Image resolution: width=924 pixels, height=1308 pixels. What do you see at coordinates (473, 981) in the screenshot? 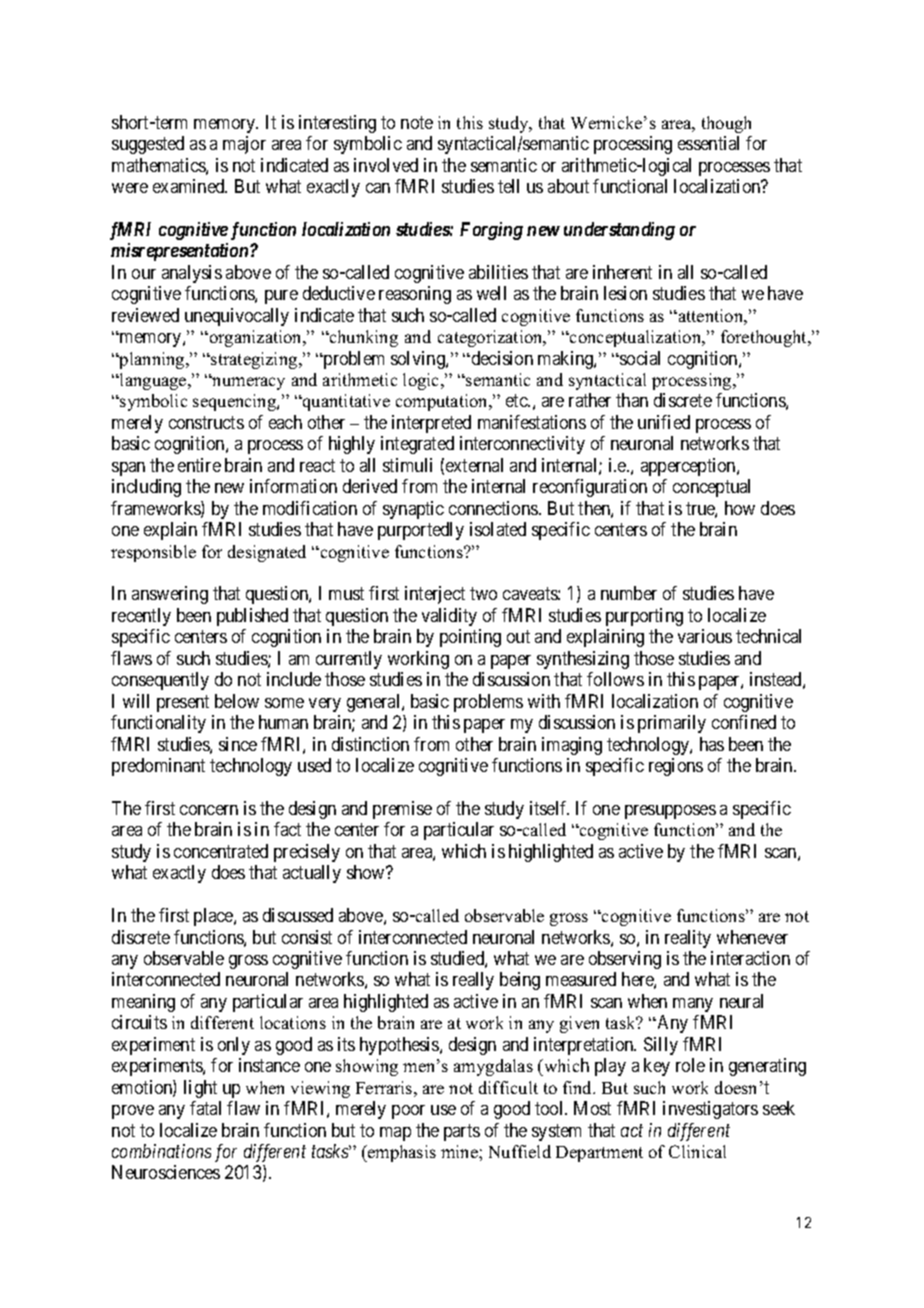
I see `really` at bounding box center [473, 981].
